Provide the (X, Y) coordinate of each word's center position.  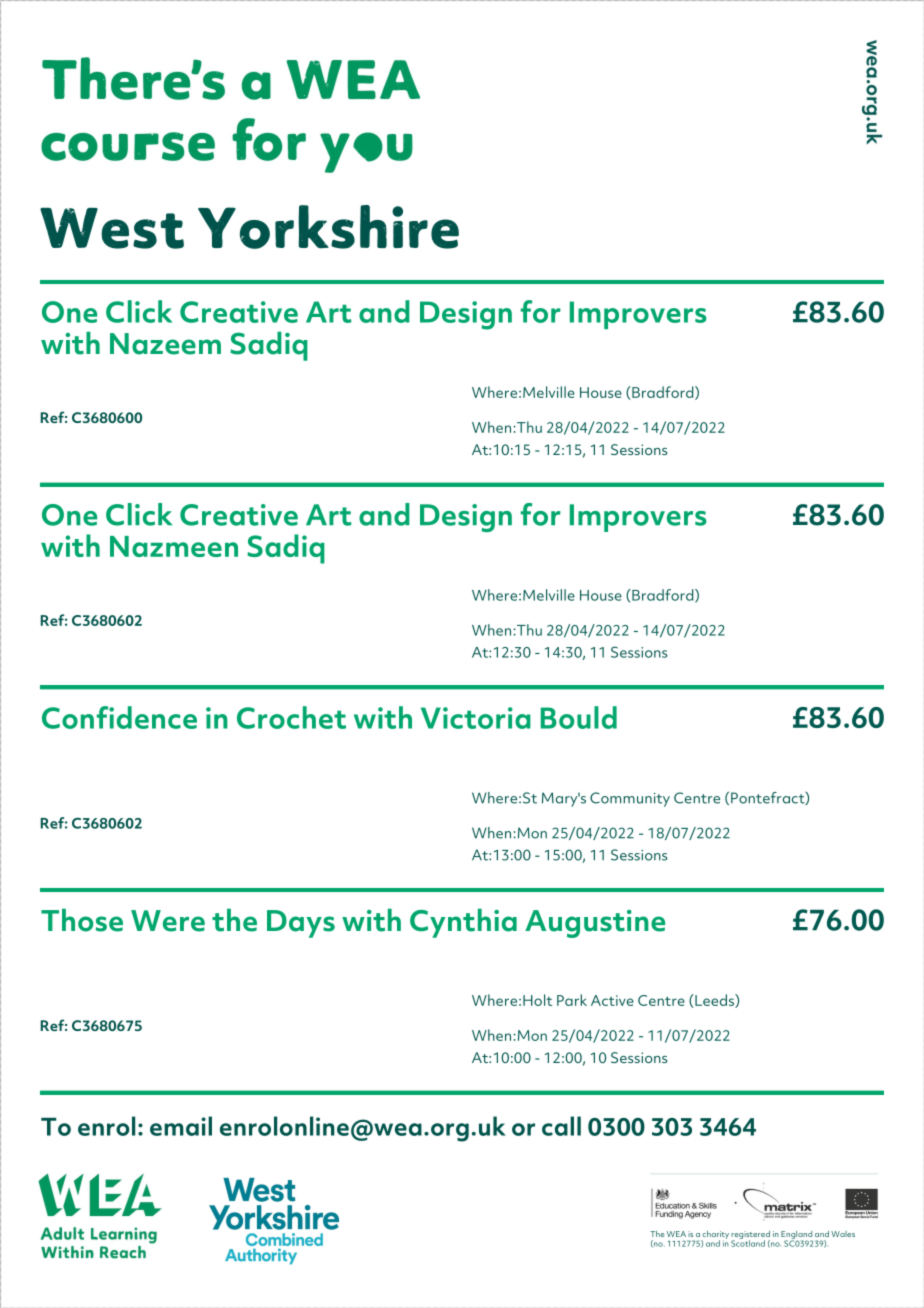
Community (630, 799)
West (112, 228)
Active (612, 1000)
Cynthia (463, 923)
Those (82, 920)
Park (572, 1000)
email (181, 1126)
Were (168, 921)
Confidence (119, 717)
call (561, 1126)
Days (301, 924)
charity (715, 1236)
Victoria (476, 718)
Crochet (291, 717)
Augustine (595, 924)
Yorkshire (328, 227)
